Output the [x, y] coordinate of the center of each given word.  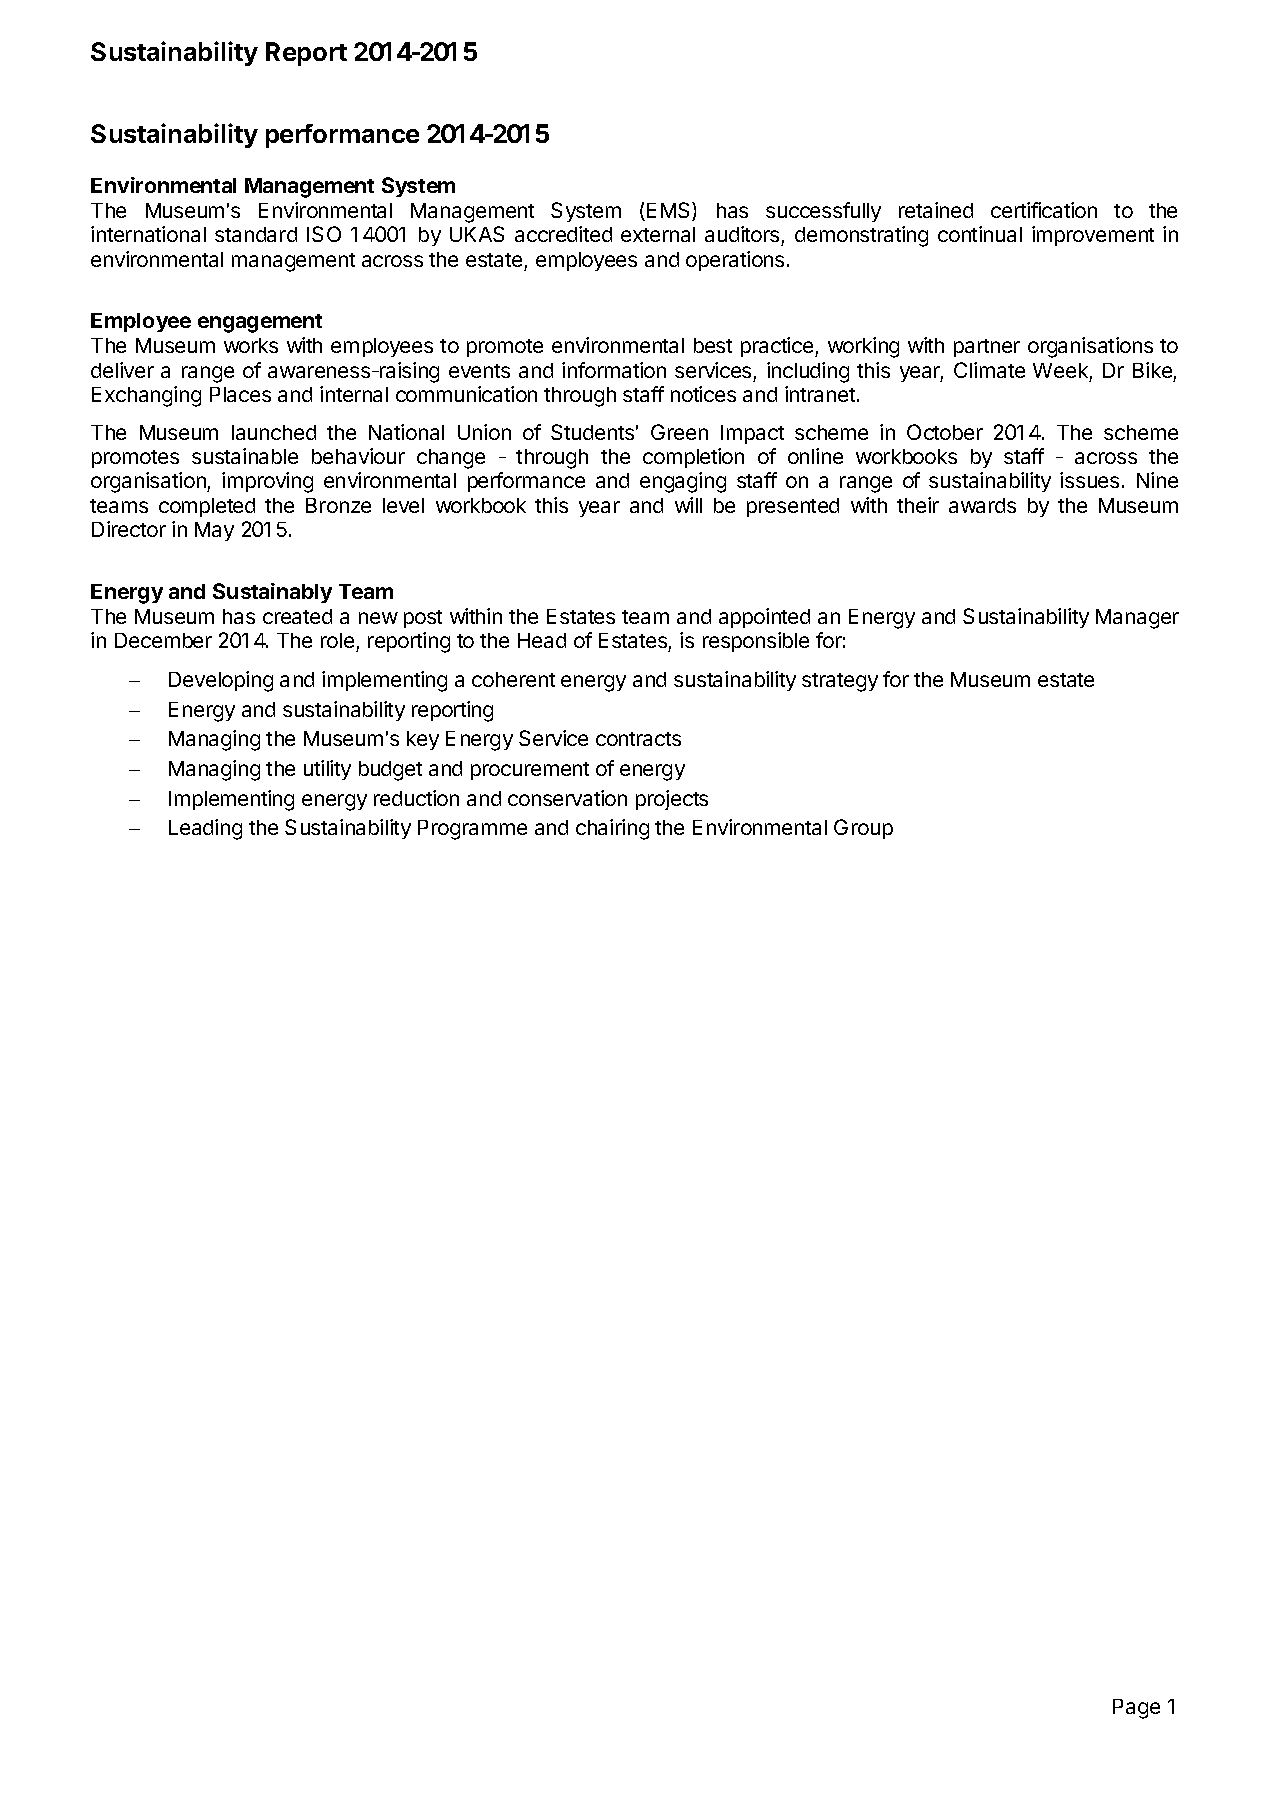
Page [1136, 1709]
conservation [567, 798]
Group [863, 829]
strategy [840, 682]
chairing [612, 829]
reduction [416, 798]
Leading [205, 829]
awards [982, 505]
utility [327, 770]
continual [980, 234]
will [688, 505]
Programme [472, 830]
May [214, 531]
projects [672, 800]
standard [256, 234]
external [658, 234]
